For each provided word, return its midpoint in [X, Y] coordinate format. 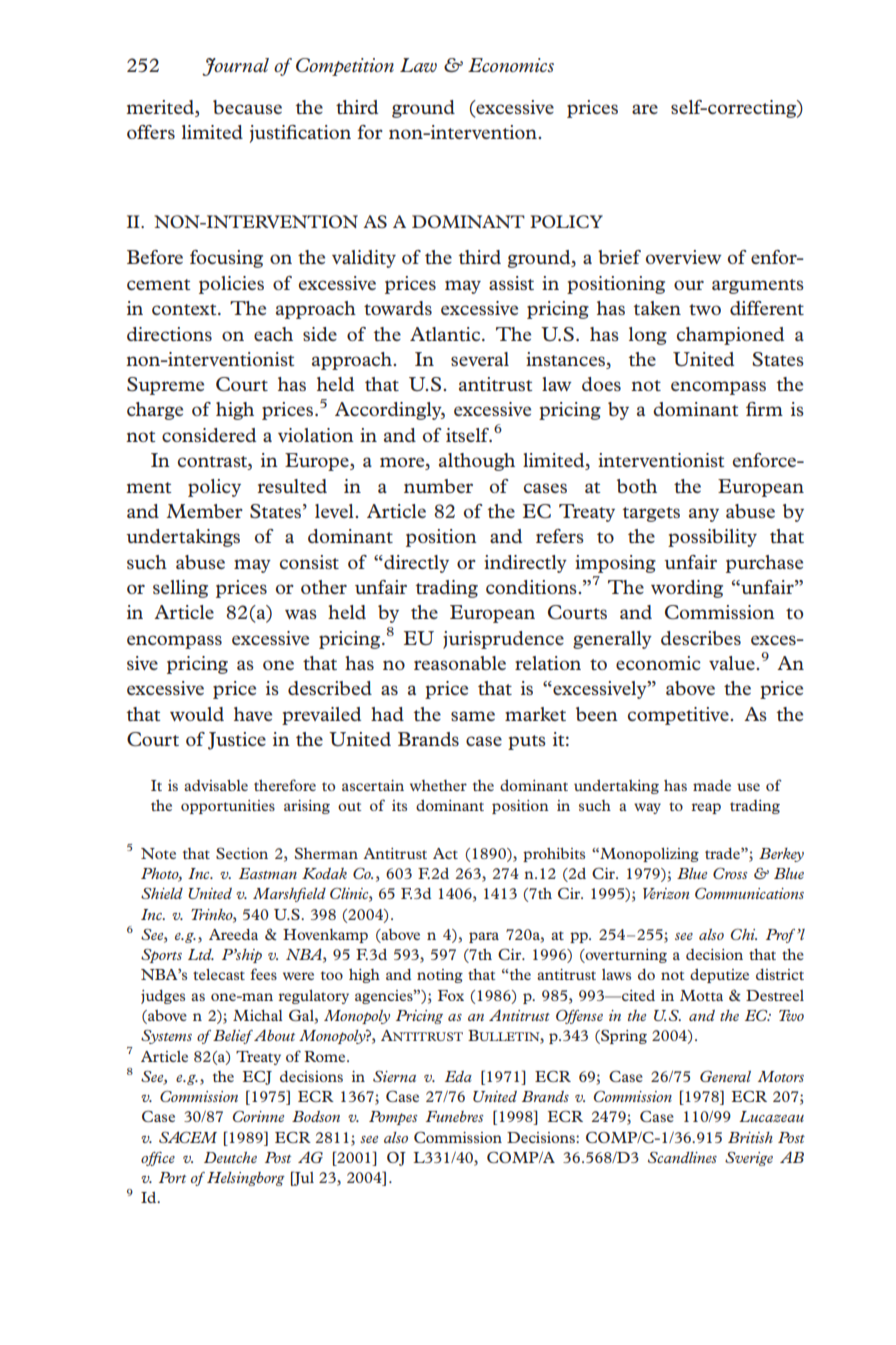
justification [300, 134]
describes [701, 638]
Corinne [258, 1116]
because [247, 107]
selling [180, 589]
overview [684, 257]
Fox [451, 995]
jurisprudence [503, 640]
